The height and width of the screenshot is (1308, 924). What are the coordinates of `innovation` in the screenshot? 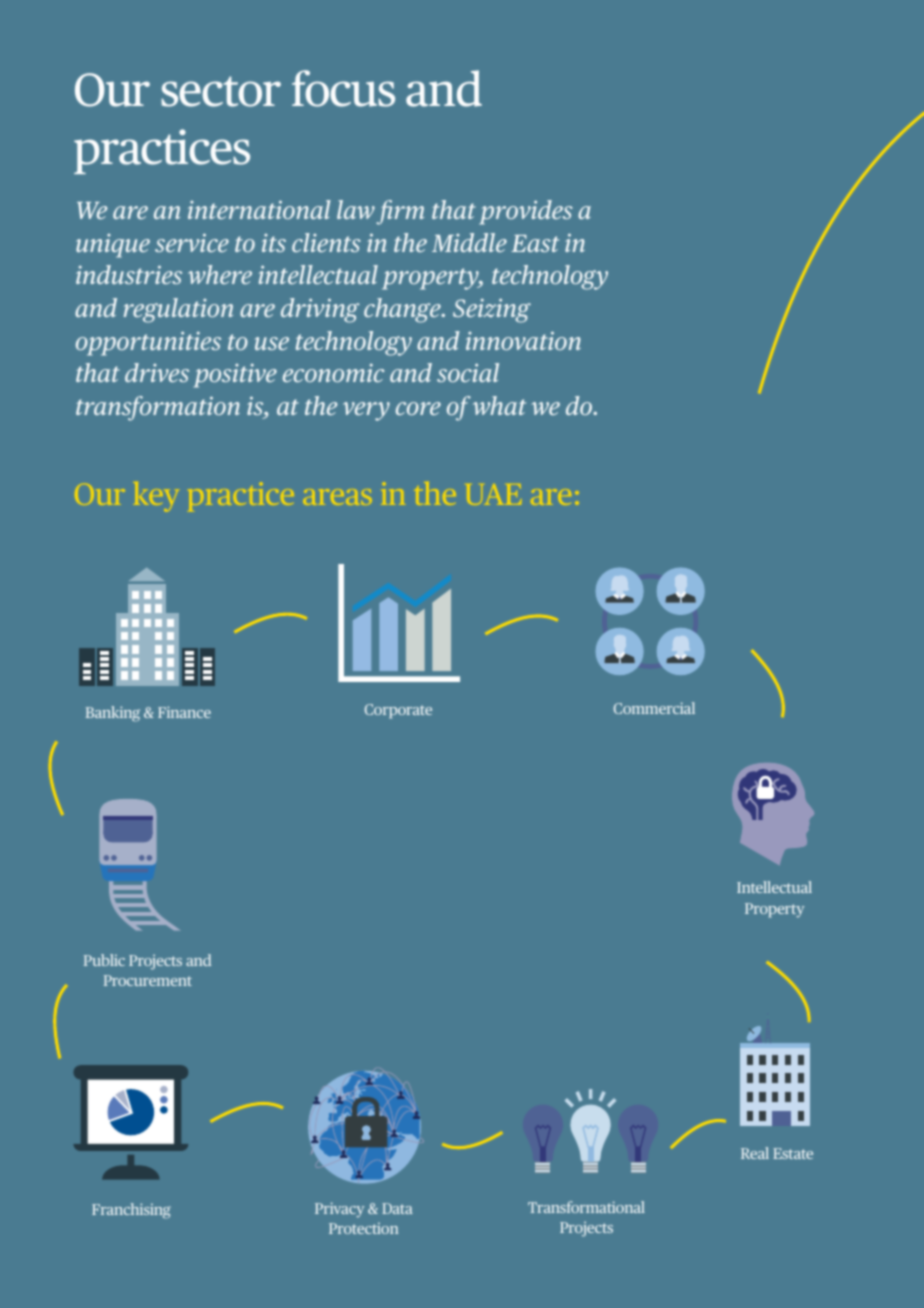 It's located at (523, 340).
